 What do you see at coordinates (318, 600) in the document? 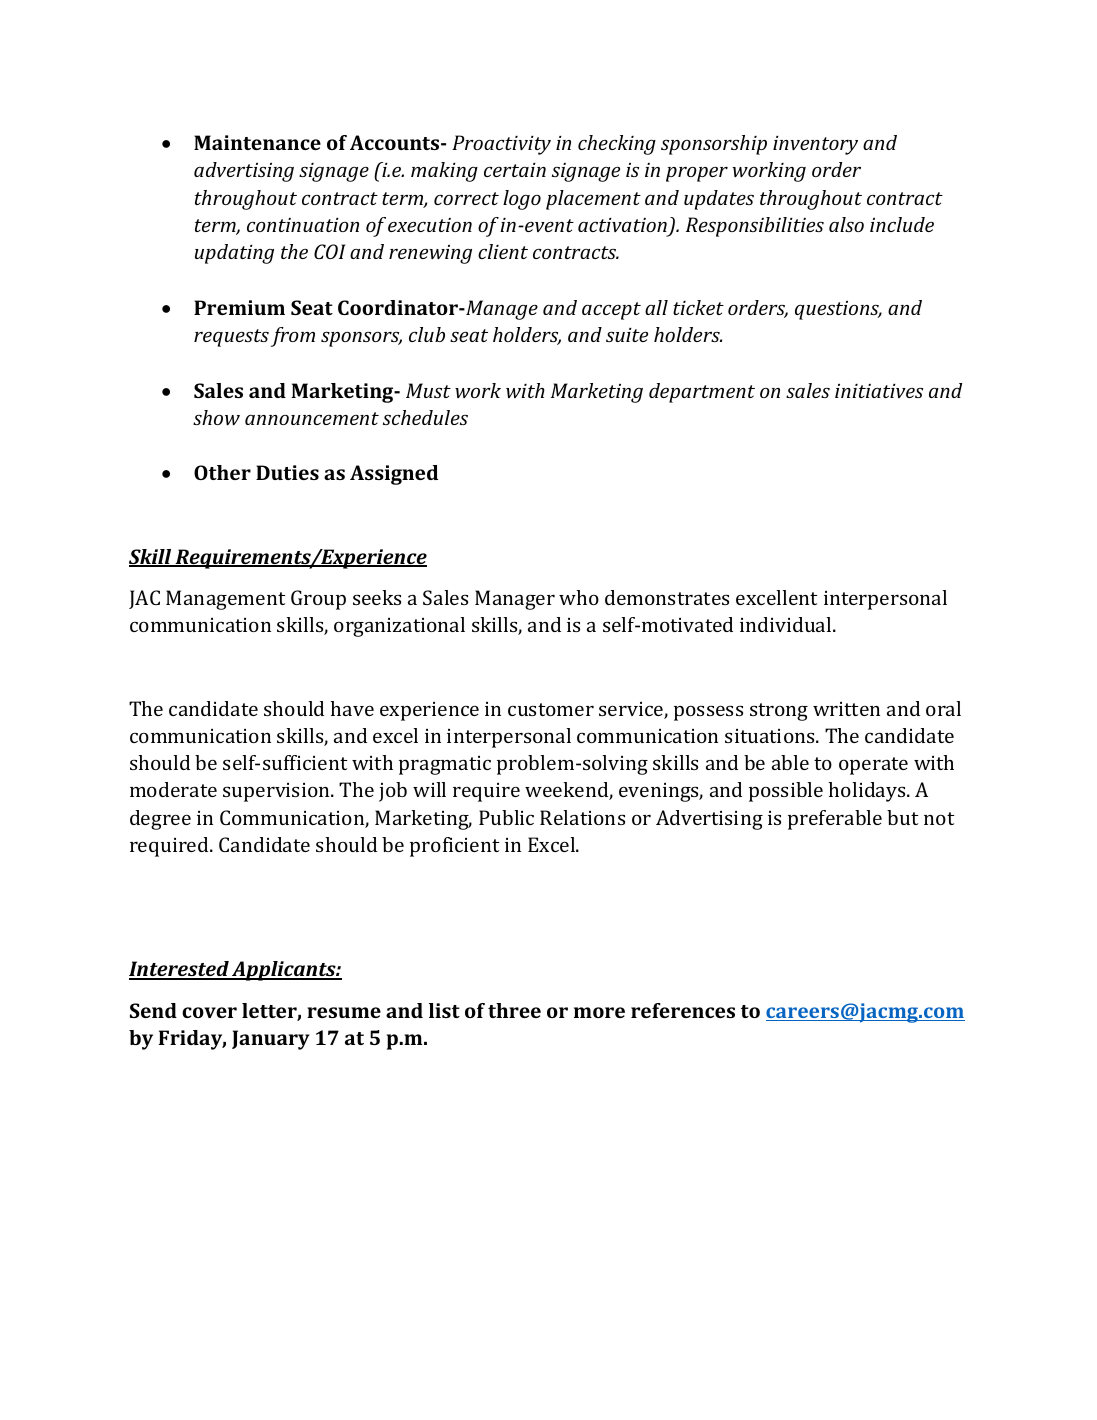
I see `Group` at bounding box center [318, 600].
